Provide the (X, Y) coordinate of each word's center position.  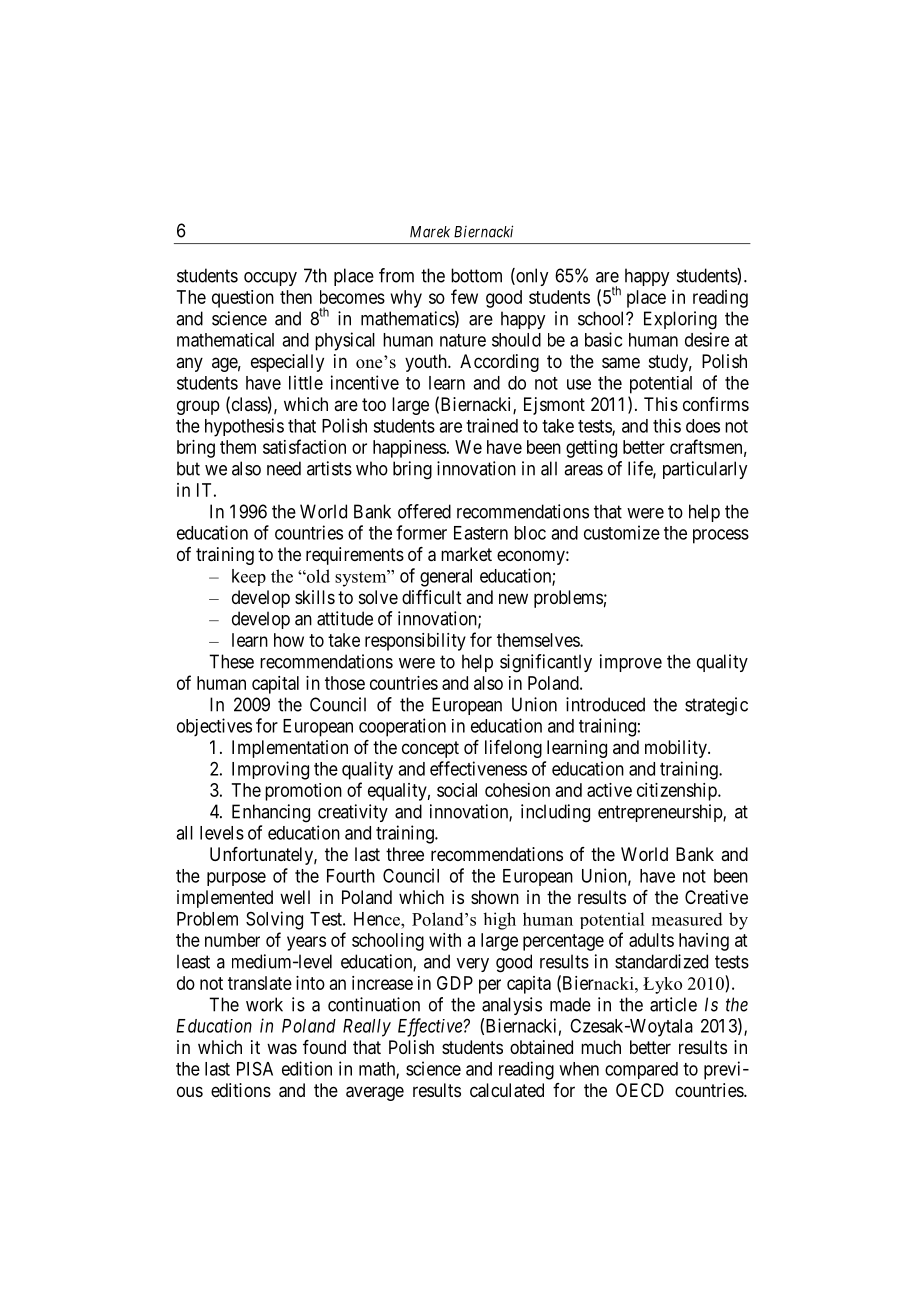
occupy (270, 279)
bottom (476, 275)
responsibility (415, 642)
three (405, 854)
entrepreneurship (661, 813)
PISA (255, 1069)
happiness (409, 449)
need (284, 468)
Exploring (680, 320)
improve (631, 663)
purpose (236, 879)
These (231, 661)
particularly (705, 470)
